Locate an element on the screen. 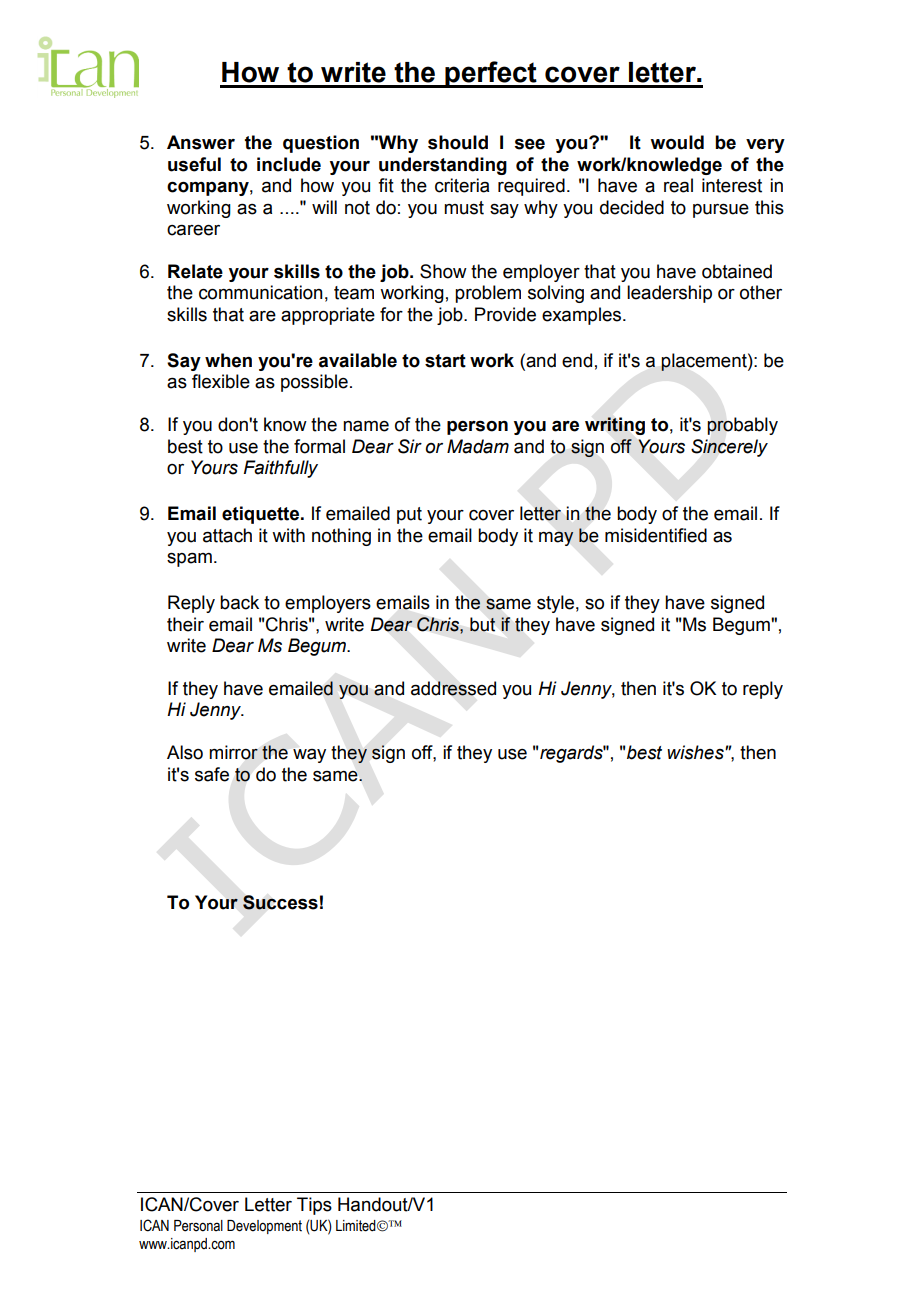 The image size is (924, 1308). wishes is located at coordinates (696, 752).
